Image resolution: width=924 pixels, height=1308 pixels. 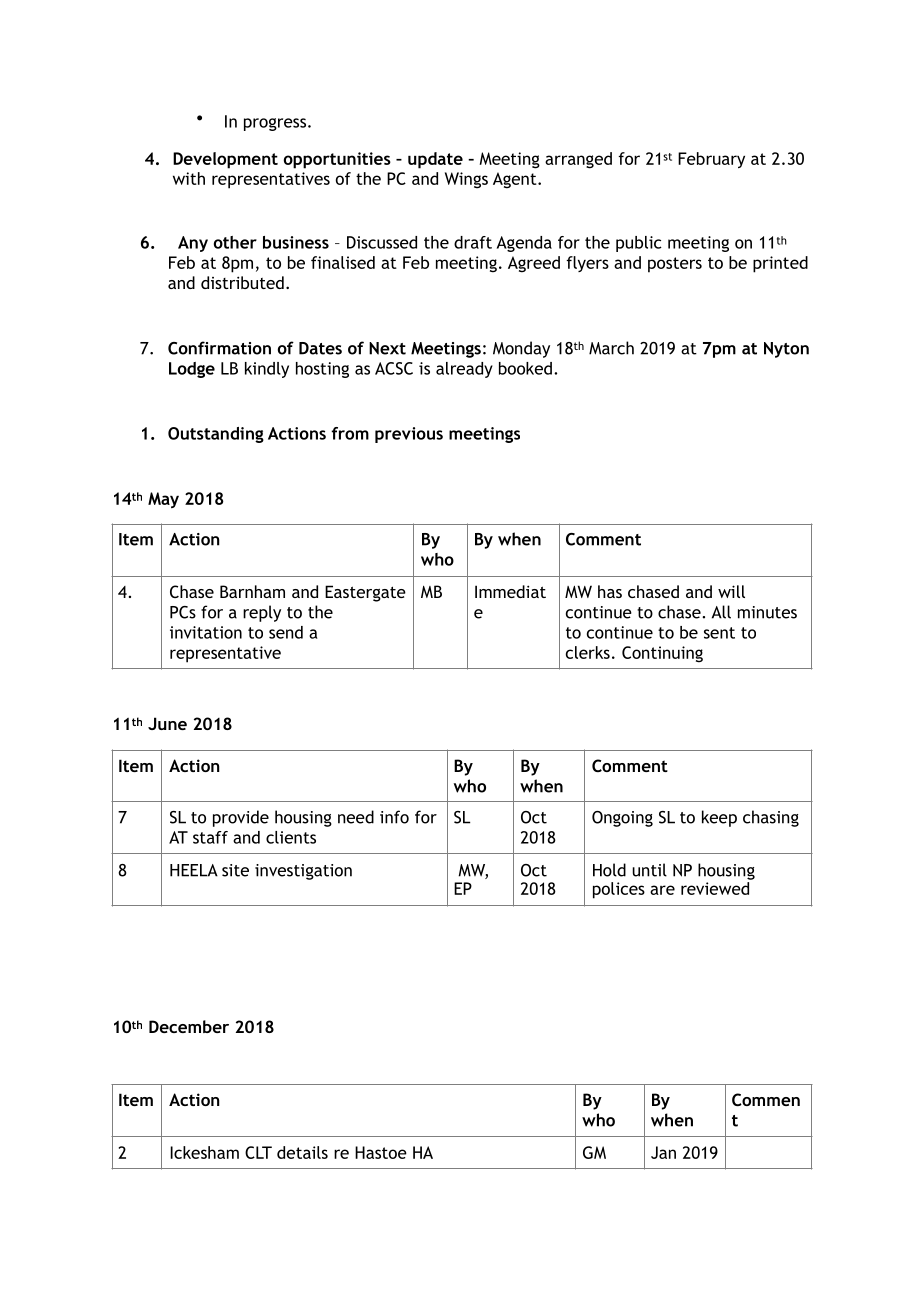 What do you see at coordinates (466, 180) in the page?
I see `Wings` at bounding box center [466, 180].
